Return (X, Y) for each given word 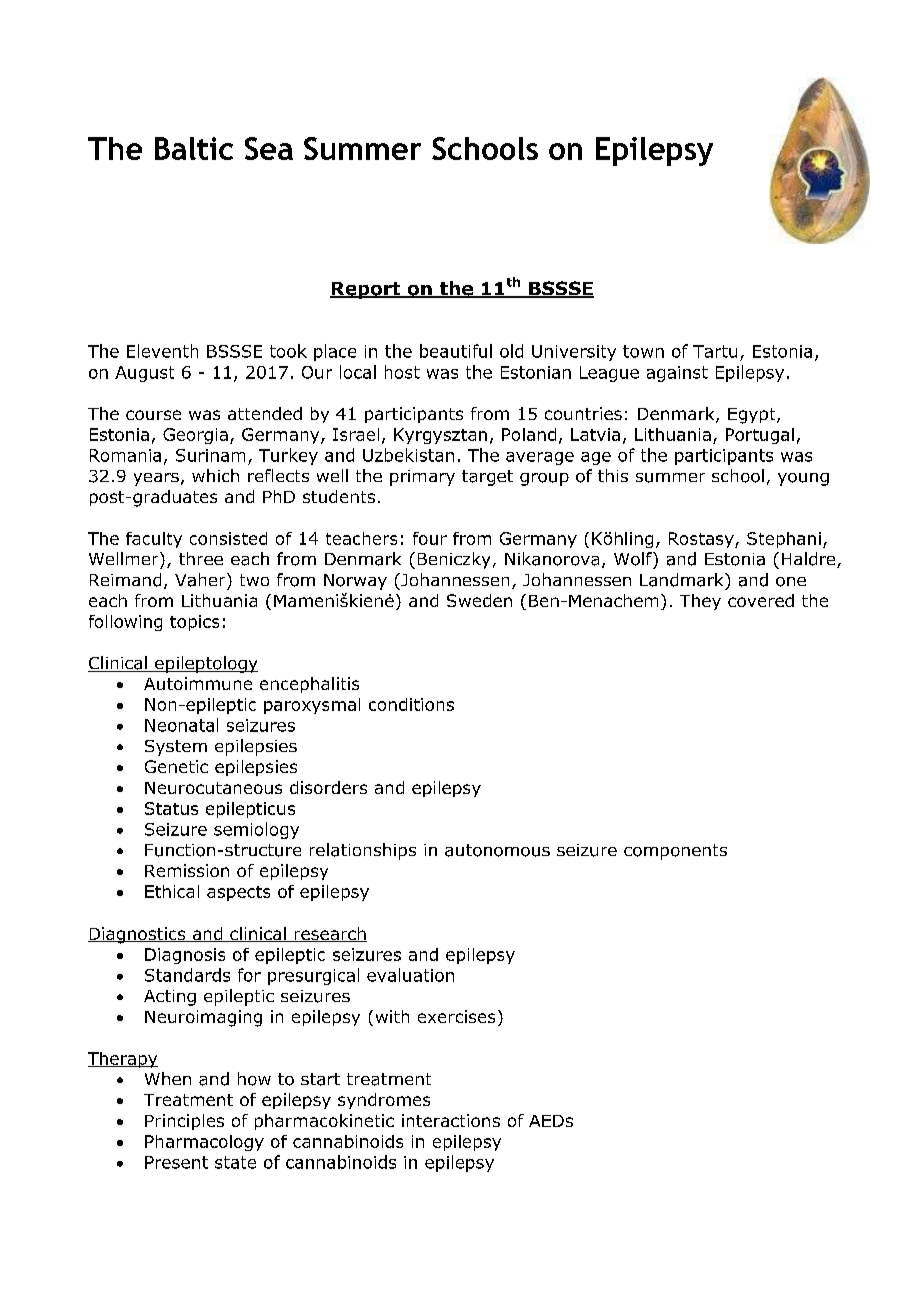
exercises (456, 1016)
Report (366, 290)
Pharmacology (204, 1143)
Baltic (194, 148)
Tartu (715, 351)
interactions (451, 1120)
